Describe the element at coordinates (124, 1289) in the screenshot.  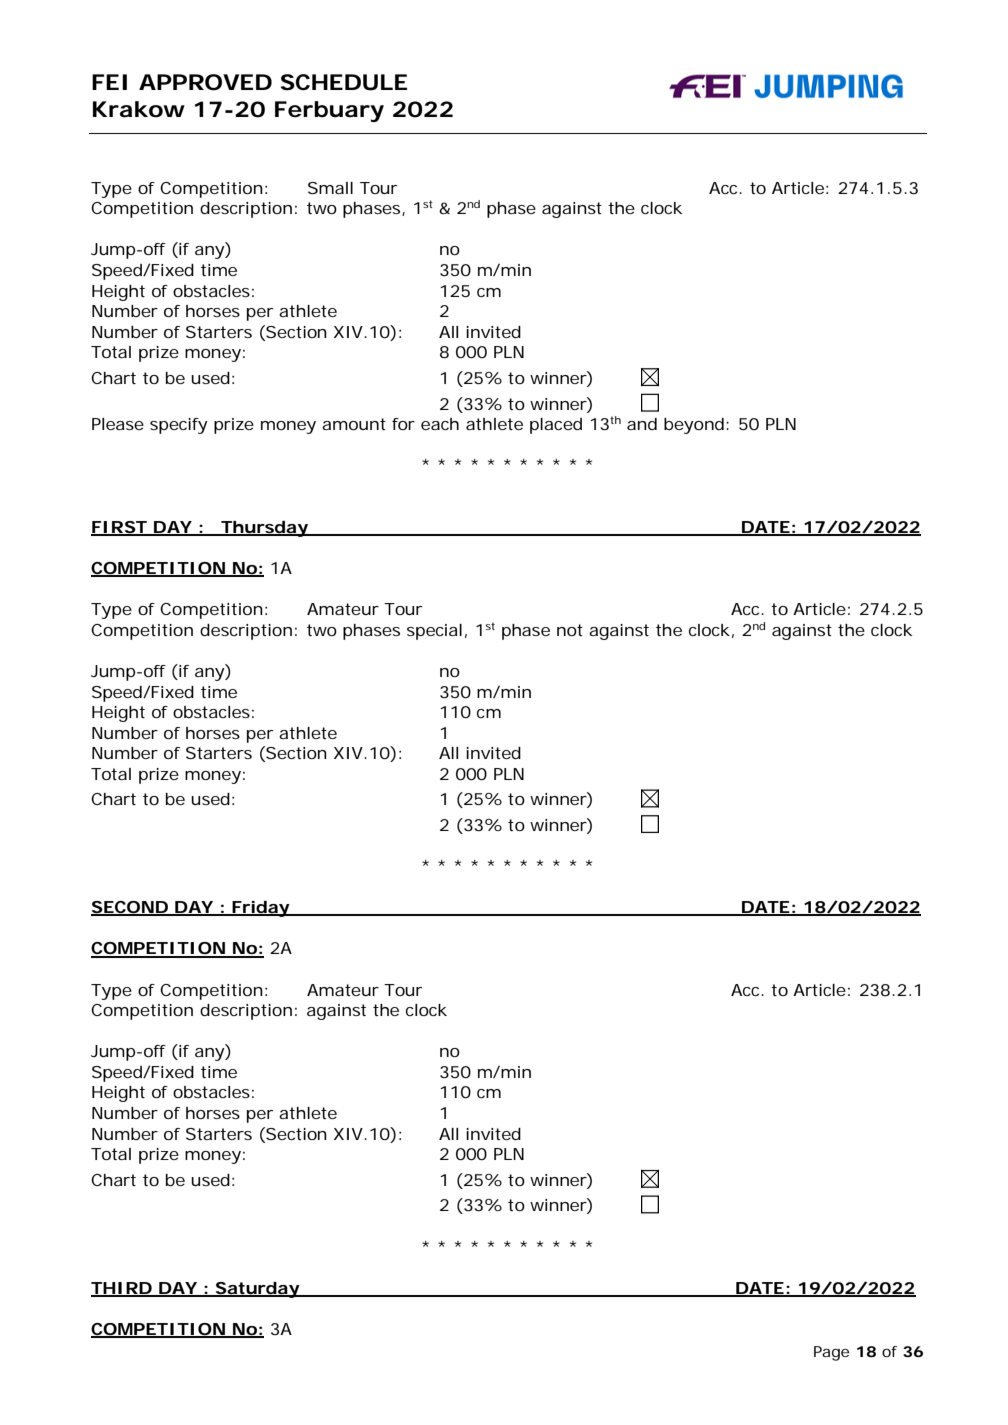
I see `THIRD` at that location.
